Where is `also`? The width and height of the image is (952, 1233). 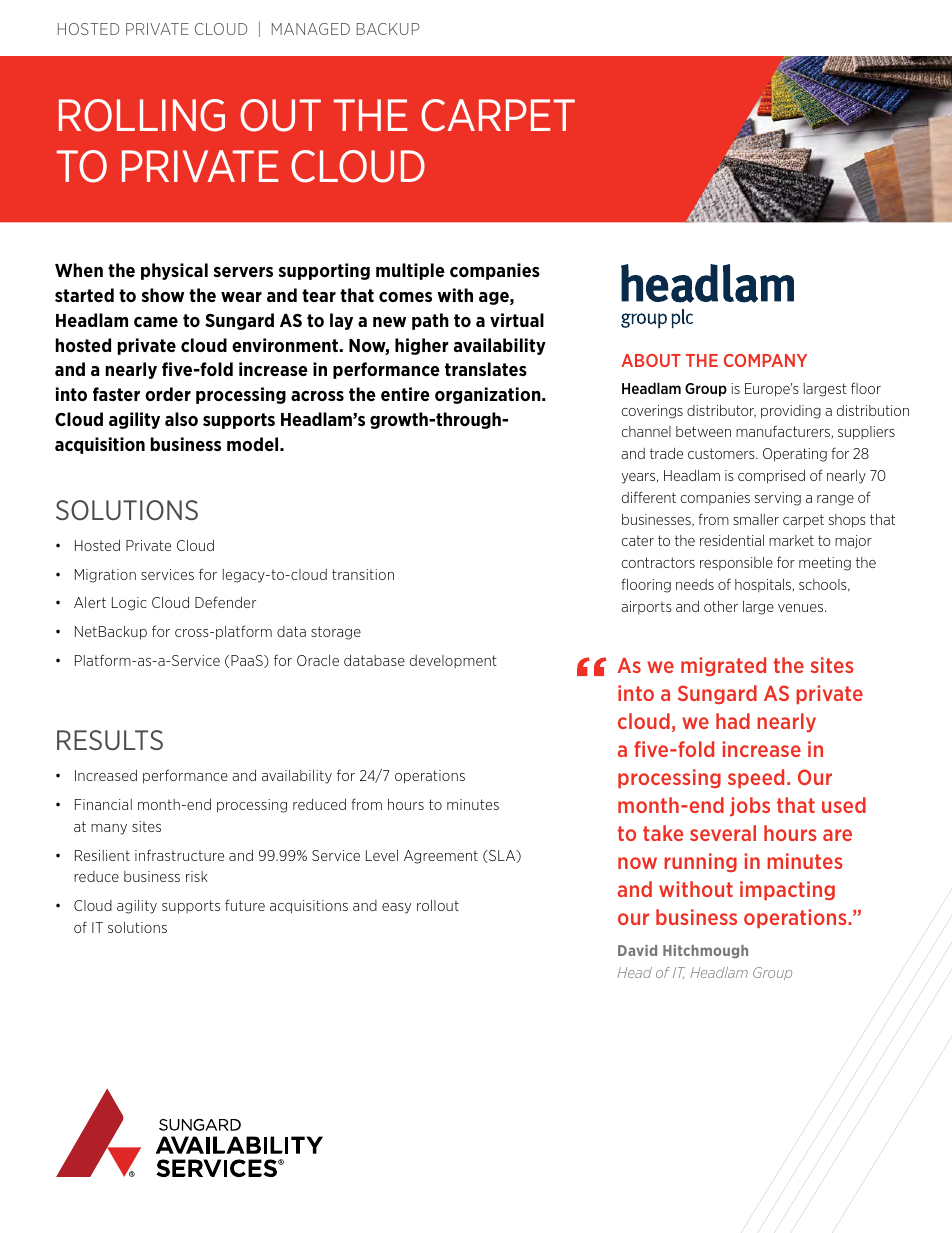
also is located at coordinates (181, 419).
